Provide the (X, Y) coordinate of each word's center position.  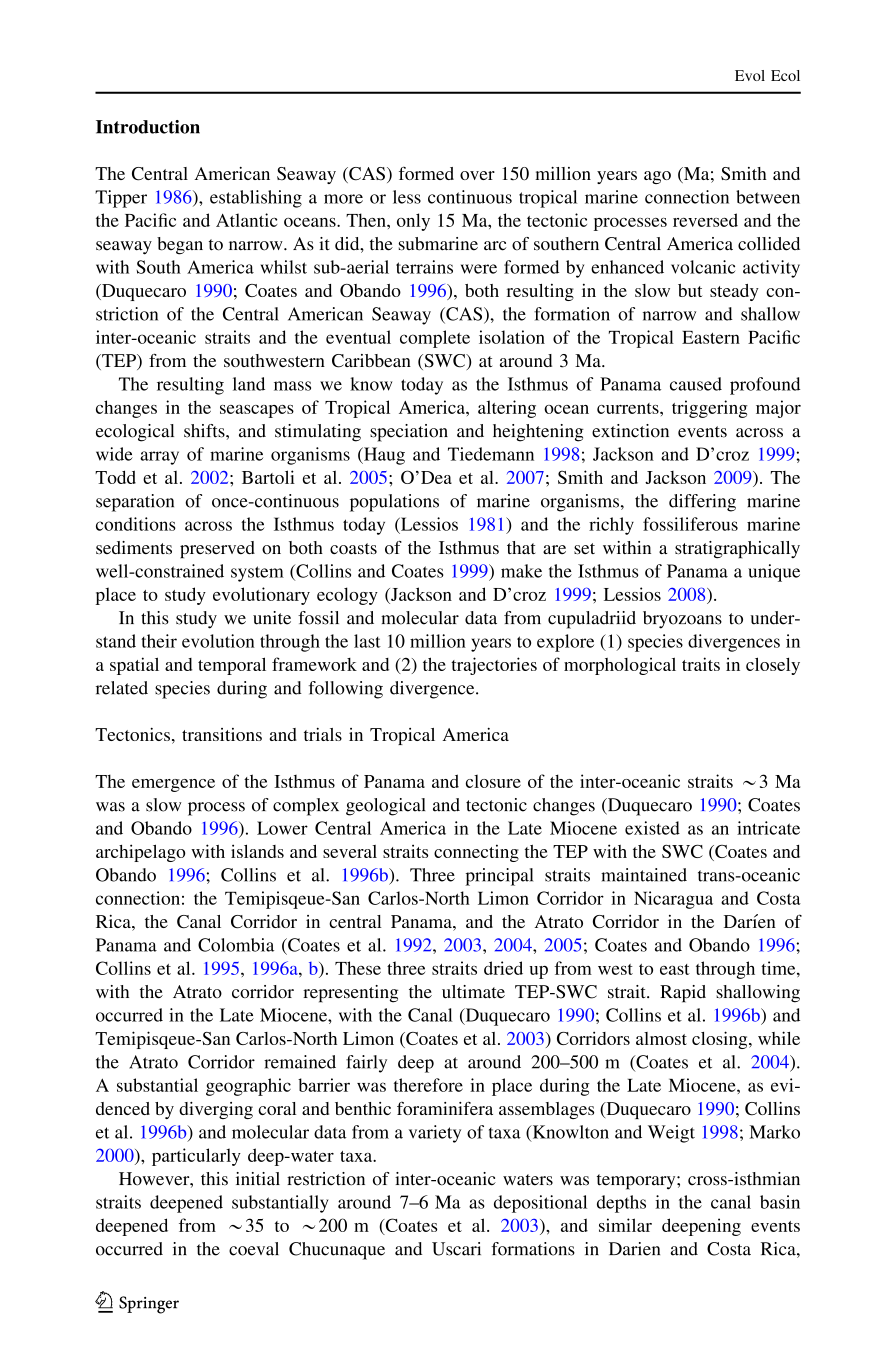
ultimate (473, 992)
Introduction (148, 127)
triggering (710, 409)
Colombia (236, 945)
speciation (409, 433)
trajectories (494, 666)
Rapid (683, 994)
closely (773, 666)
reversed (705, 220)
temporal (232, 666)
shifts (205, 431)
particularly (196, 1157)
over (477, 175)
